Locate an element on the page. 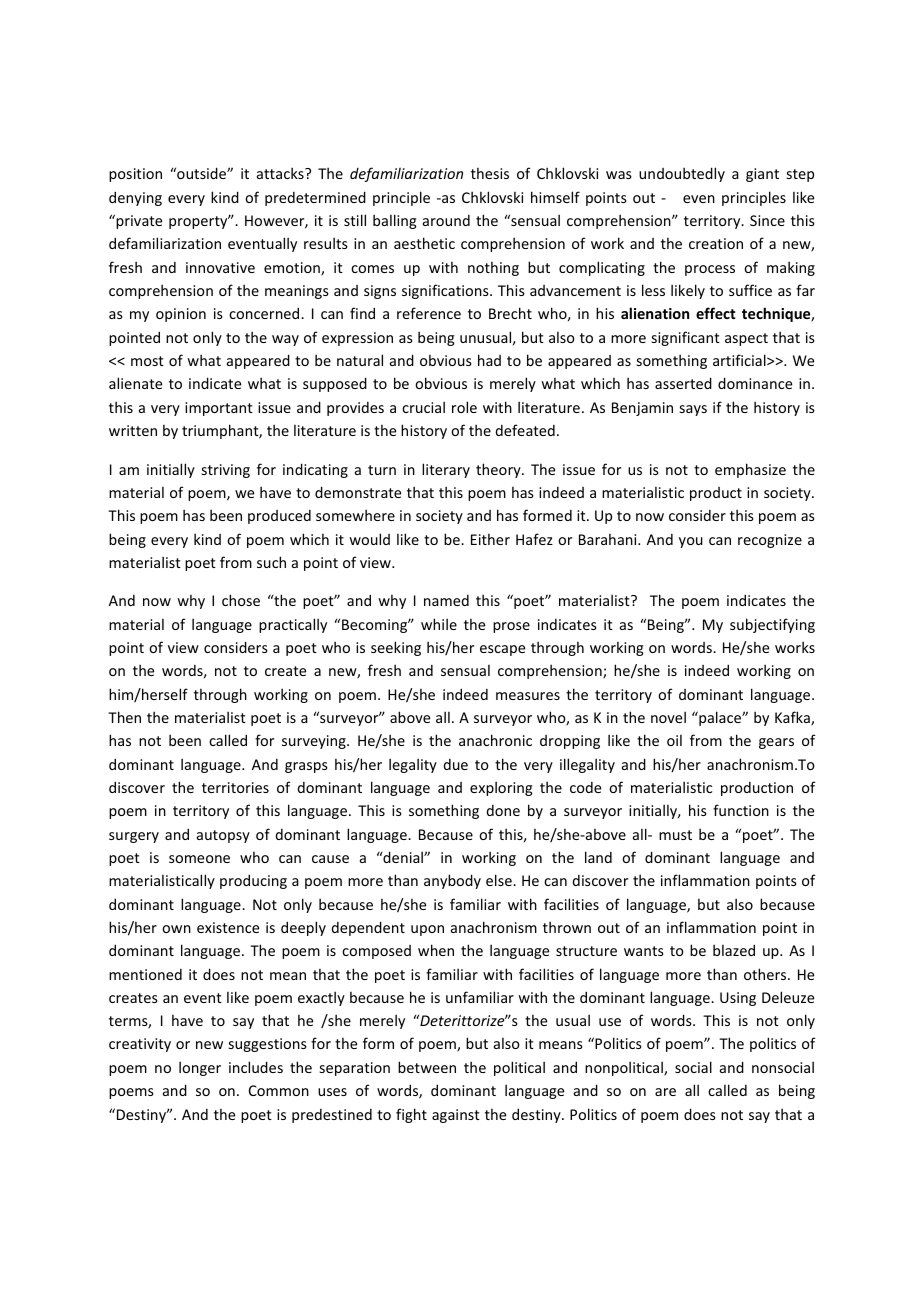  denying is located at coordinates (135, 198).
